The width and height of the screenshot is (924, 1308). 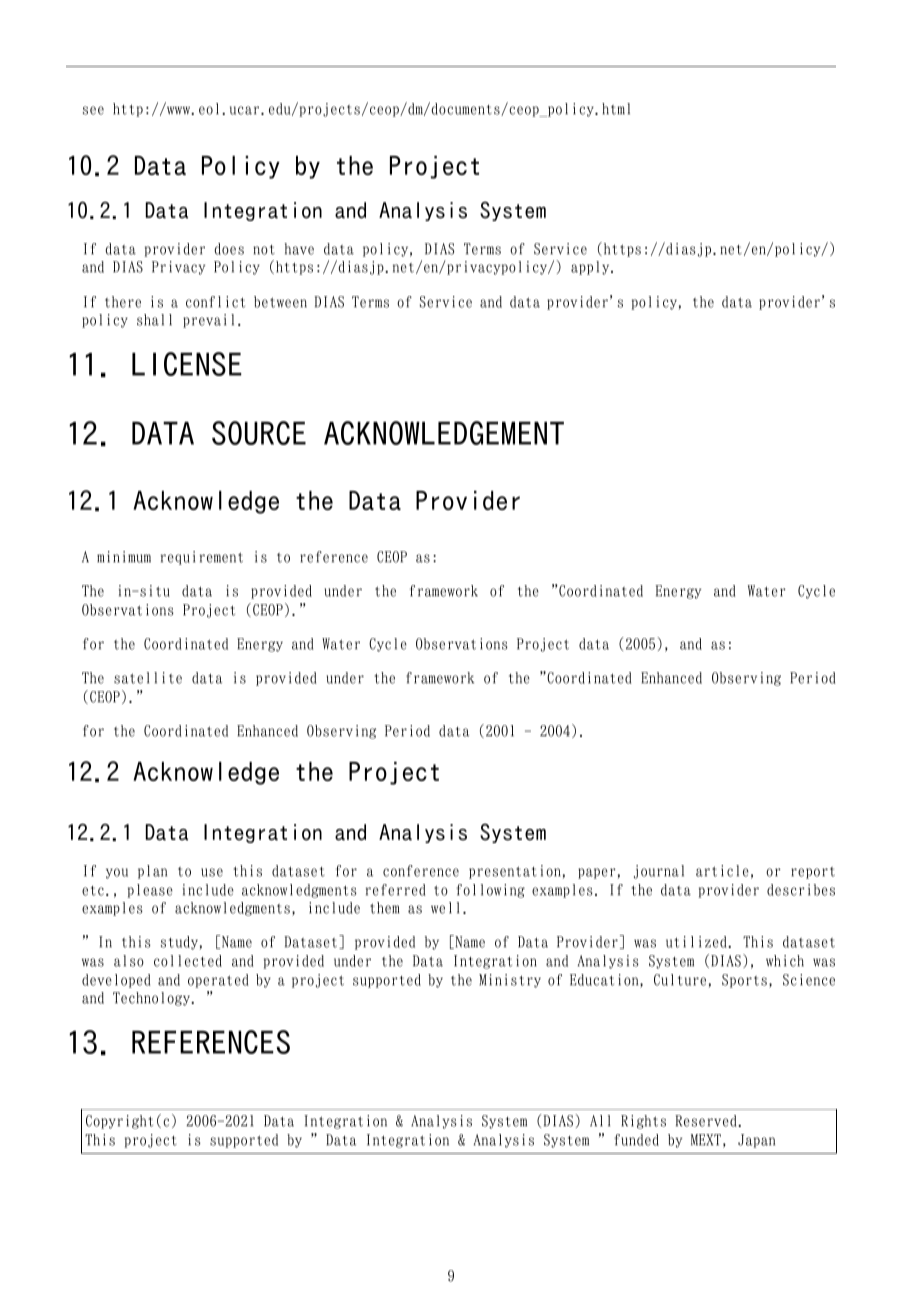 I want to click on following, so click(x=490, y=891).
